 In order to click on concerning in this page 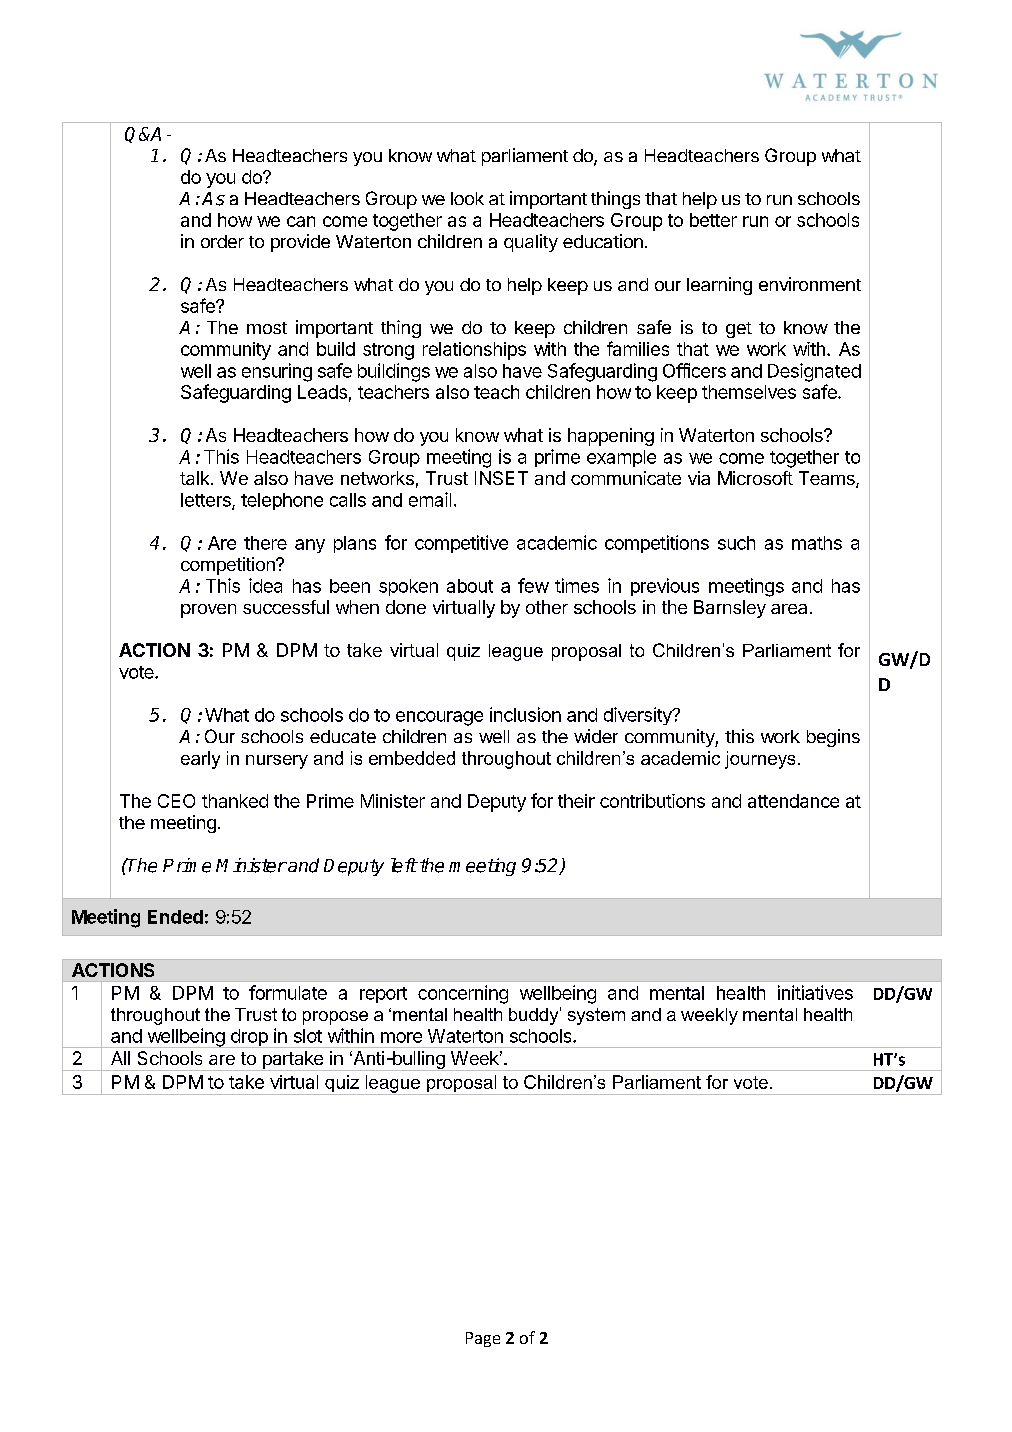, I will do `click(463, 994)`.
